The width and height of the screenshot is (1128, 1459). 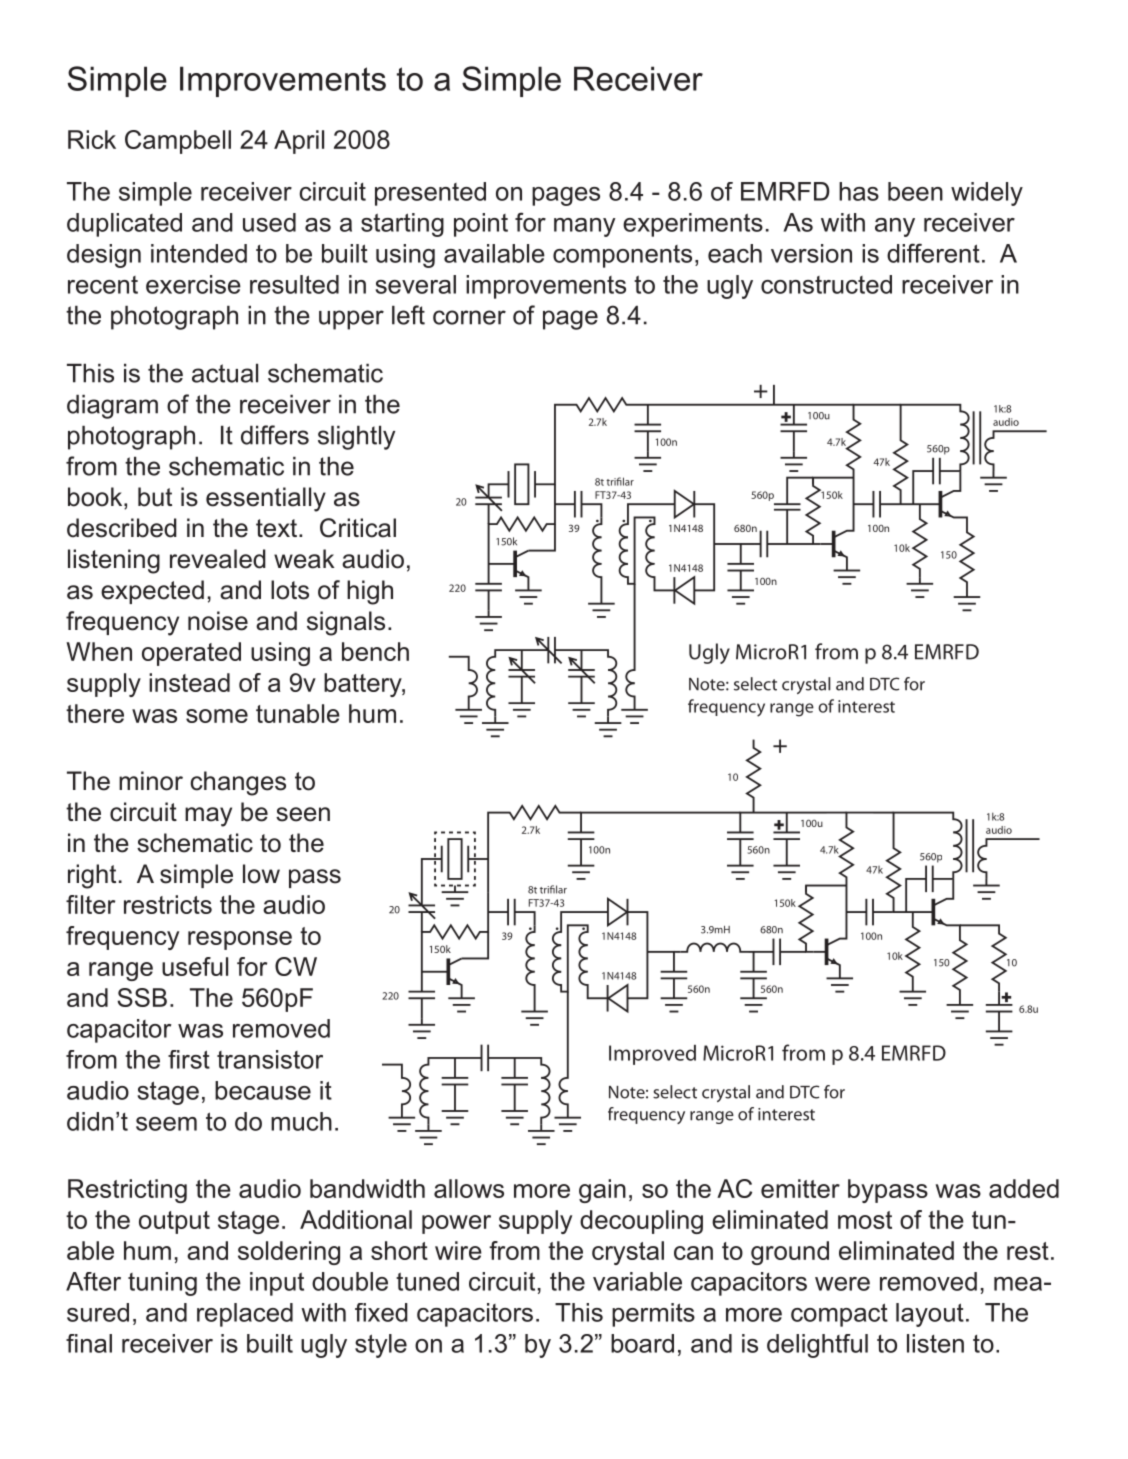 I want to click on Campbell, so click(x=178, y=142).
